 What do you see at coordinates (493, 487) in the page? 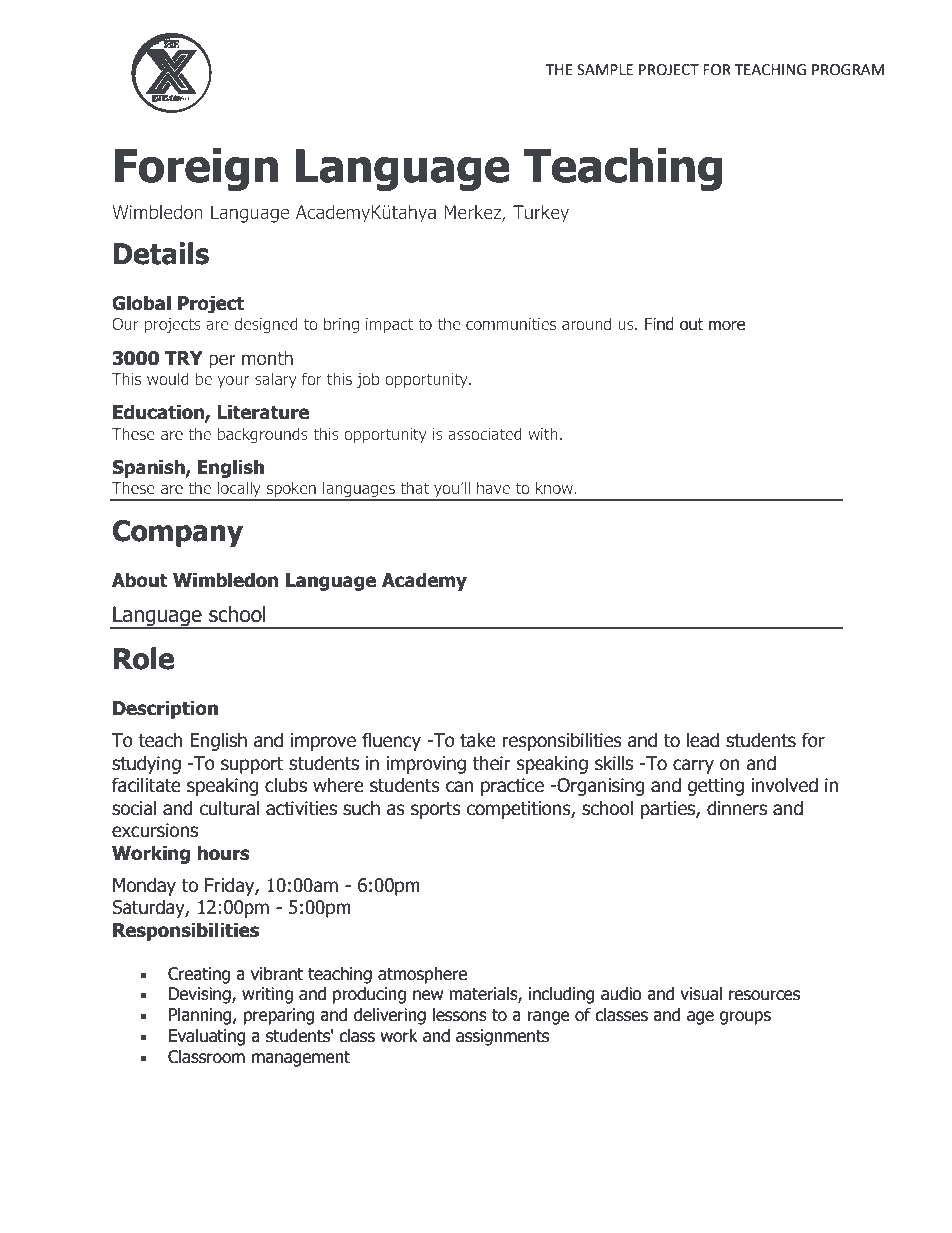
I see `have` at bounding box center [493, 487].
